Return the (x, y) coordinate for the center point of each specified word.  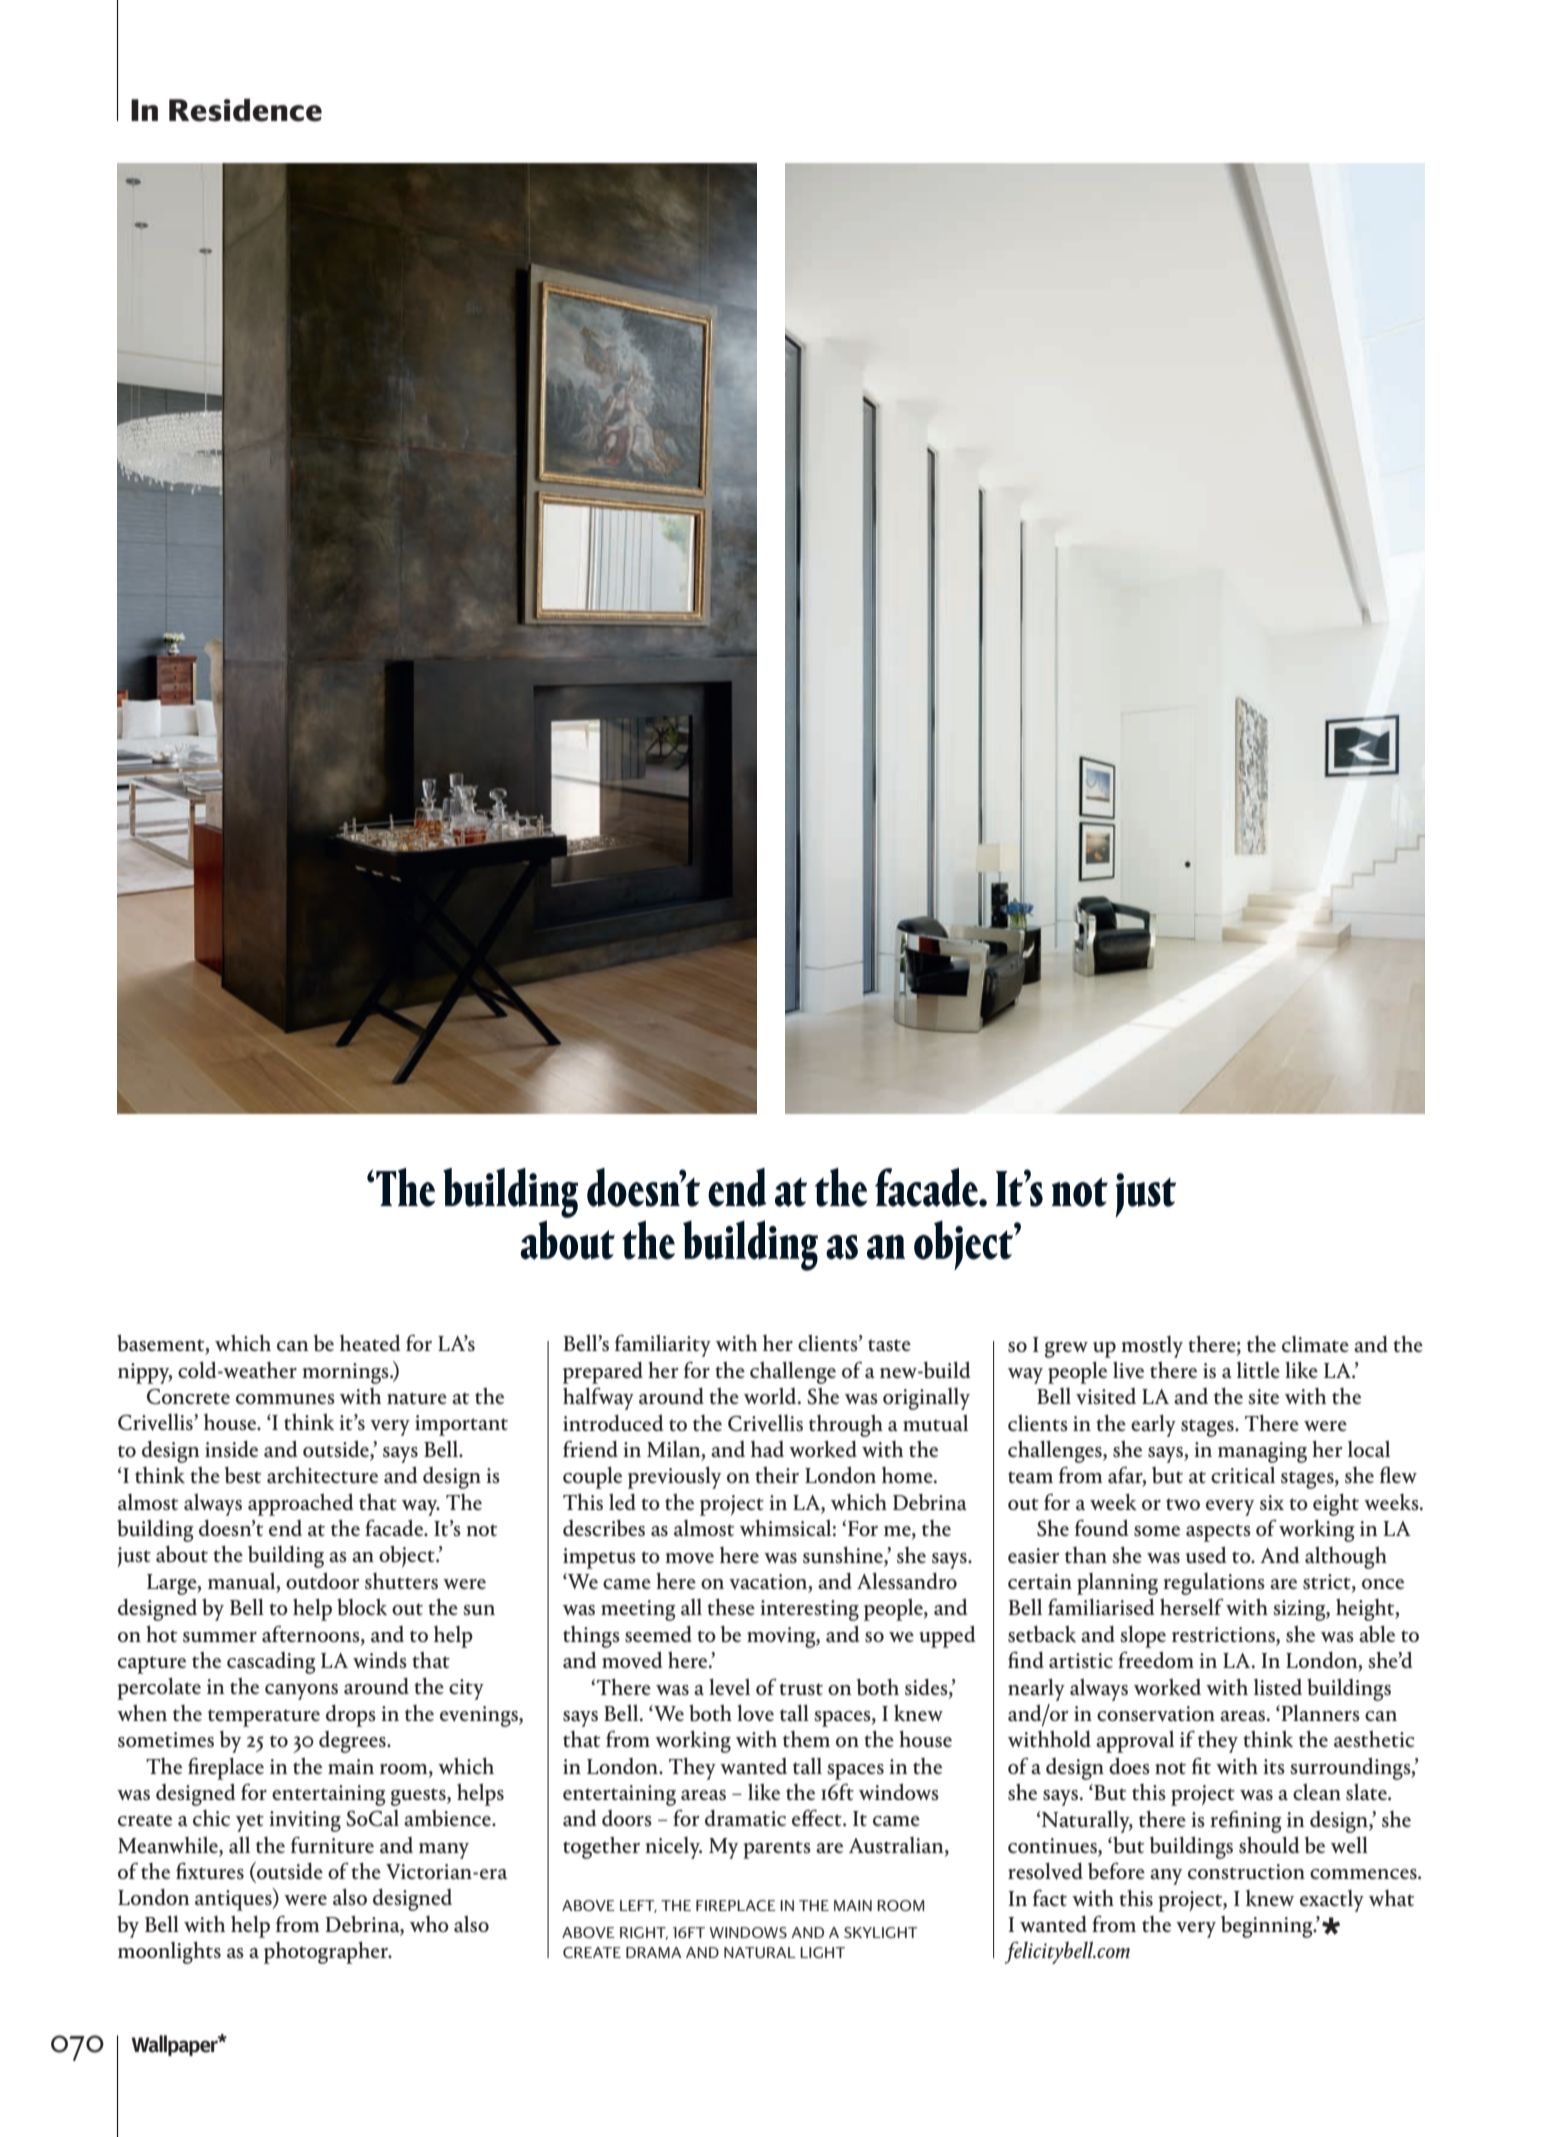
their (777, 1474)
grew (1066, 1350)
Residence (245, 110)
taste (889, 1345)
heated (370, 1343)
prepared (603, 1373)
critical (1243, 1475)
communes (285, 1399)
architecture (322, 1475)
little (1258, 1370)
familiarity (663, 1345)
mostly (1152, 1347)
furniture (332, 1845)
